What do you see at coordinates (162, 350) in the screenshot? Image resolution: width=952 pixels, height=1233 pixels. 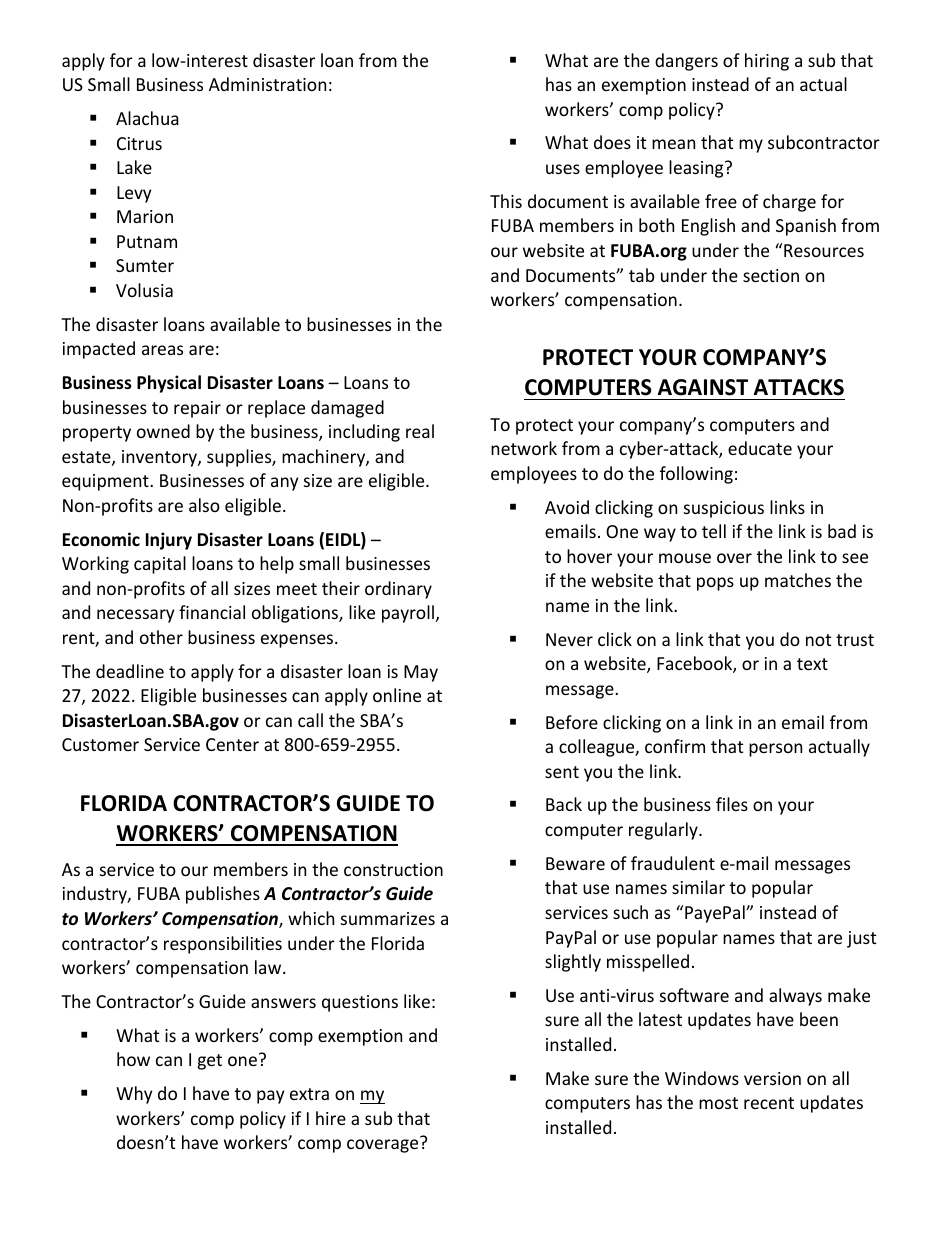 I see `areas` at bounding box center [162, 350].
